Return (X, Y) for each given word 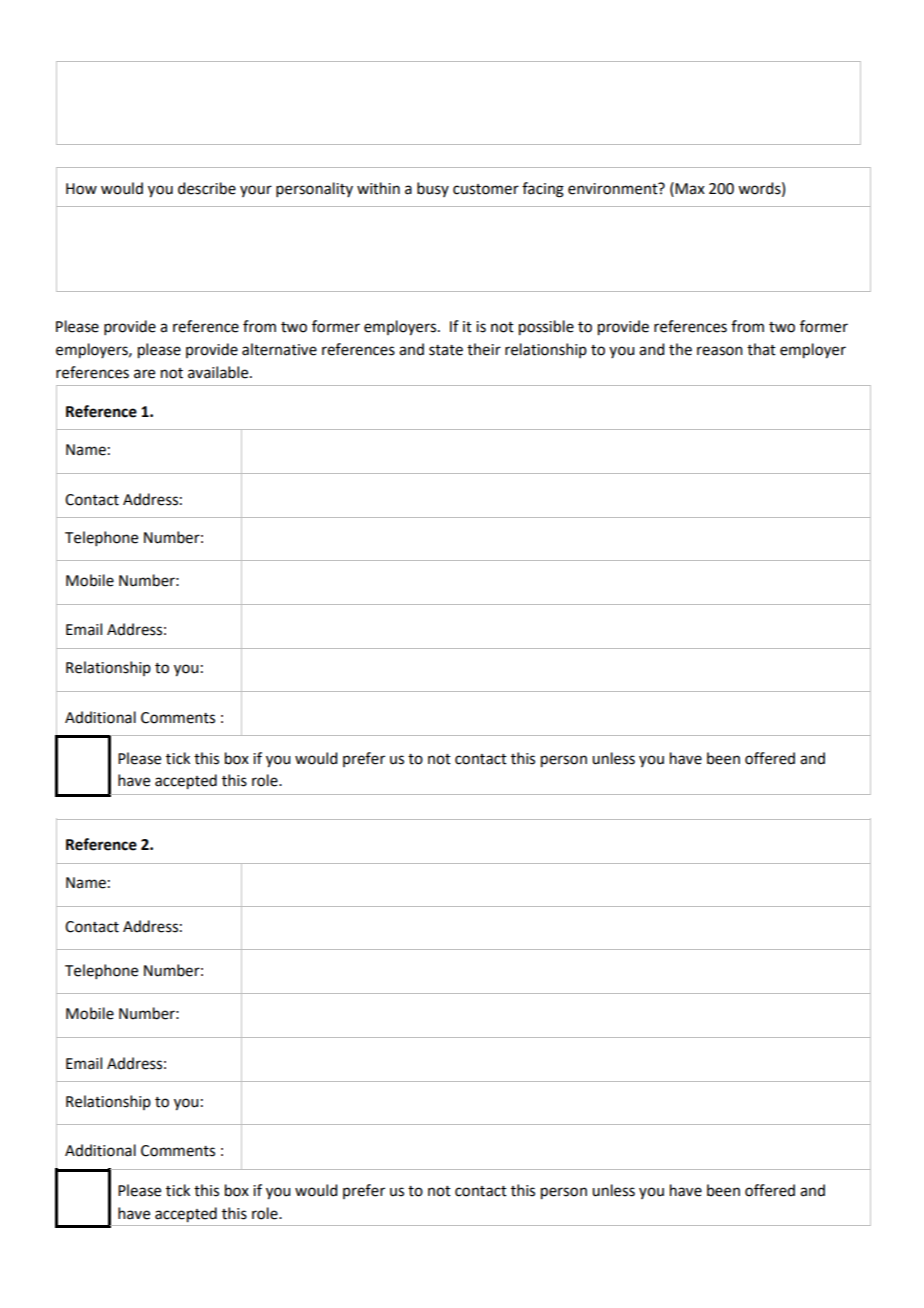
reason (720, 351)
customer (486, 189)
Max (690, 189)
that (761, 349)
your (256, 191)
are (144, 374)
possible (546, 328)
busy (433, 189)
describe (207, 188)
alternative (279, 349)
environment (614, 188)
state (446, 350)
